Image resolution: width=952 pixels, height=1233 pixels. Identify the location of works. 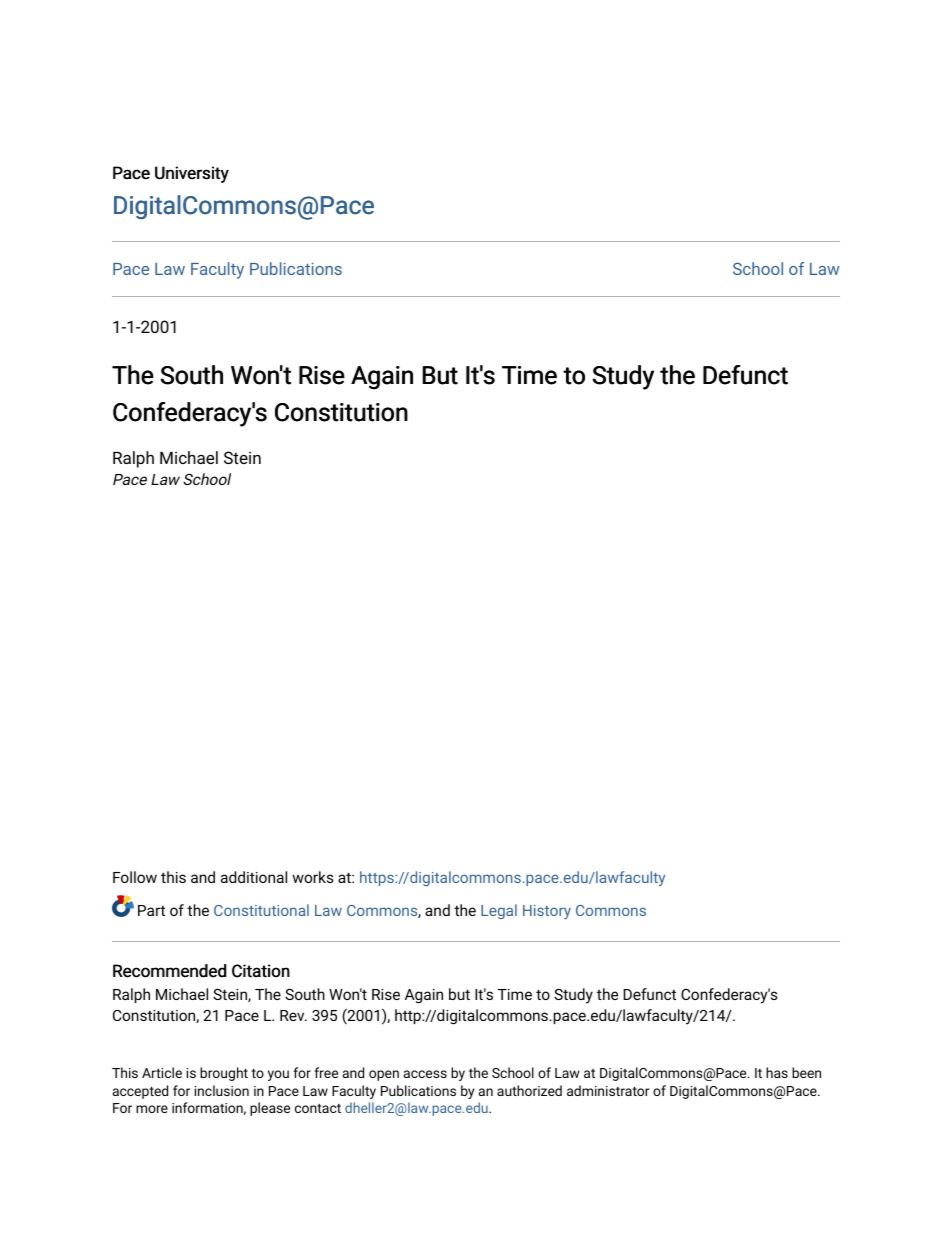
(313, 877).
